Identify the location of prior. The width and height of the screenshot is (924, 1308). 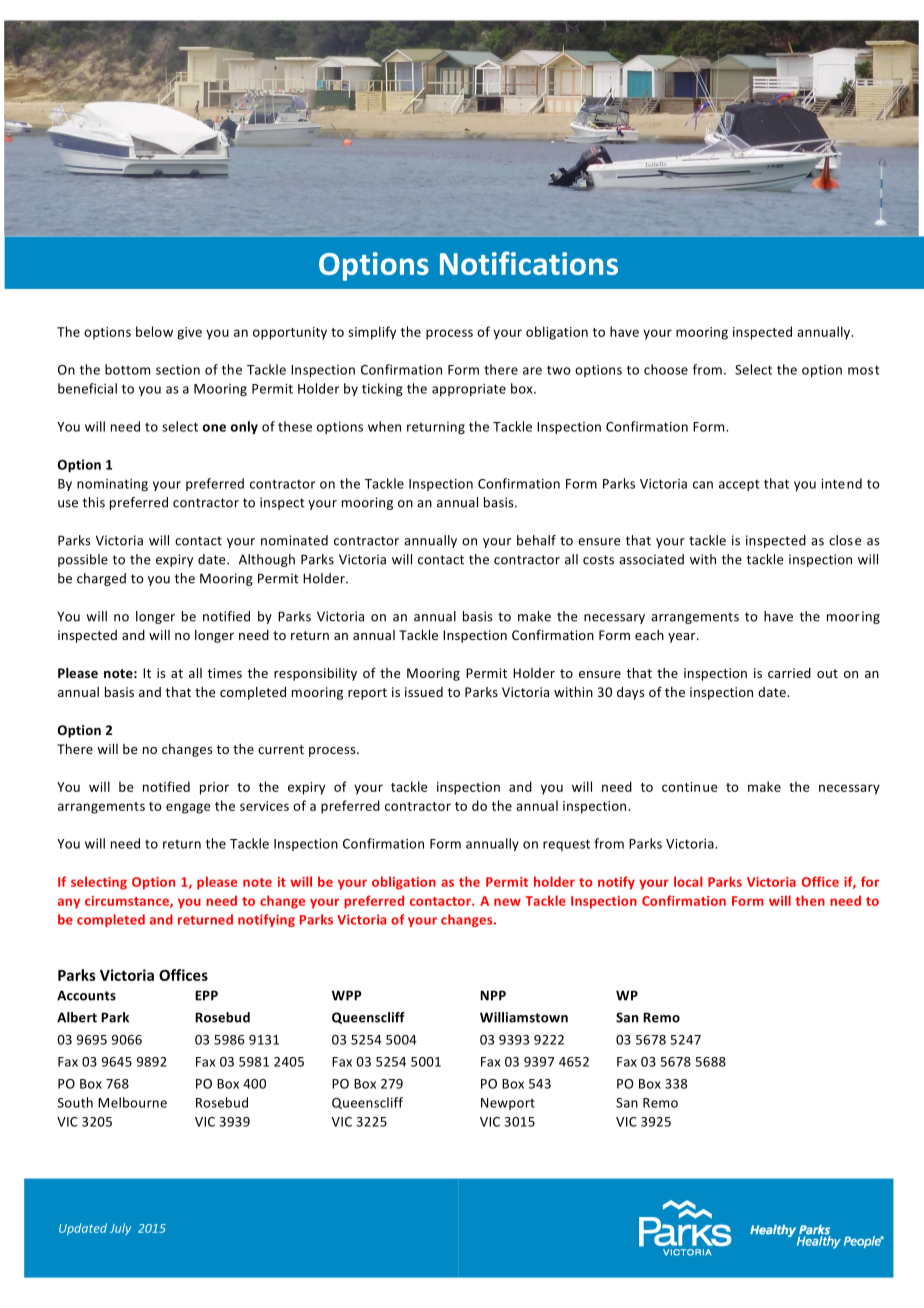
(214, 788).
